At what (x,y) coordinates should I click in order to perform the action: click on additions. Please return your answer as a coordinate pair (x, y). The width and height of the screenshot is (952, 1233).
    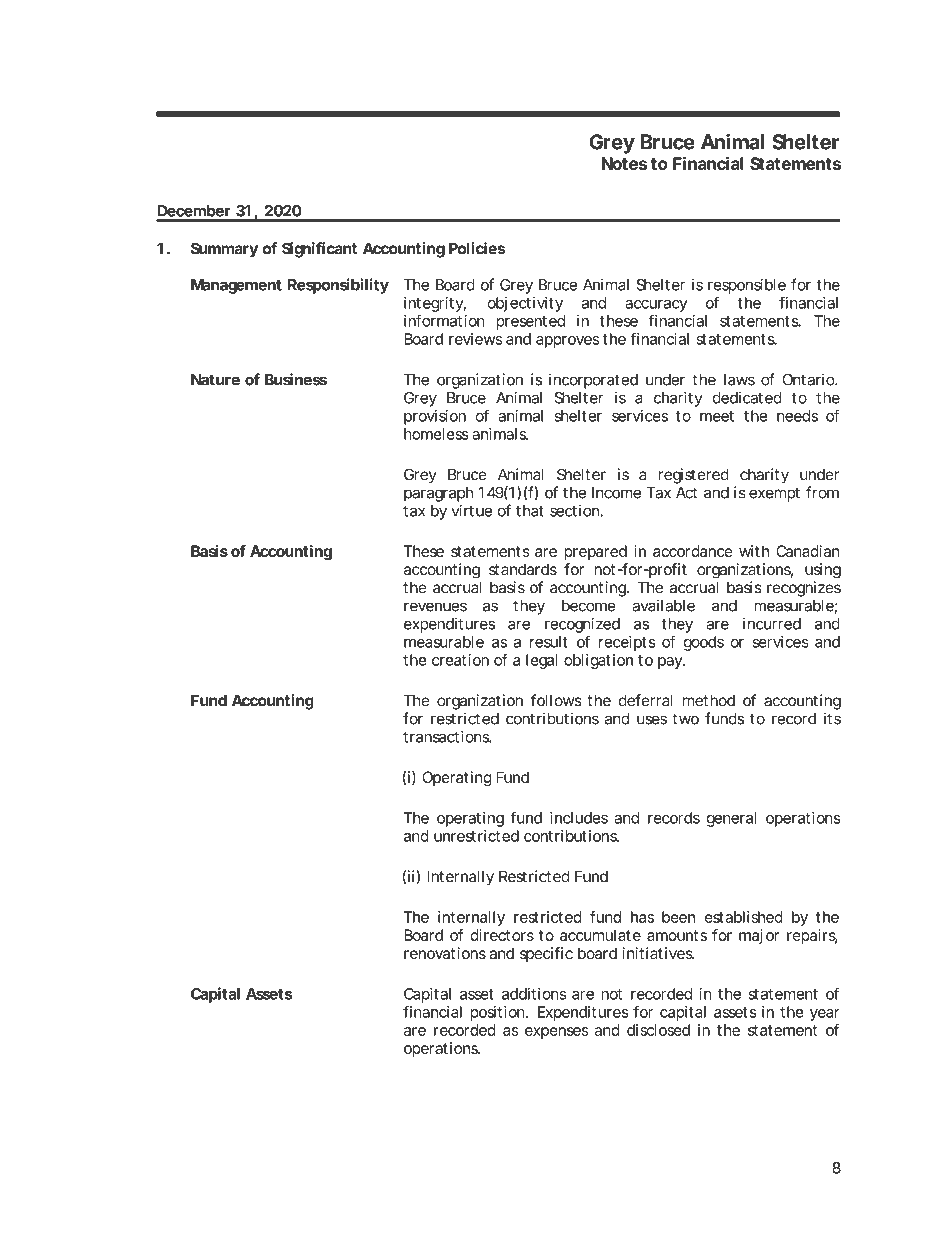
    Looking at the image, I should click on (534, 994).
